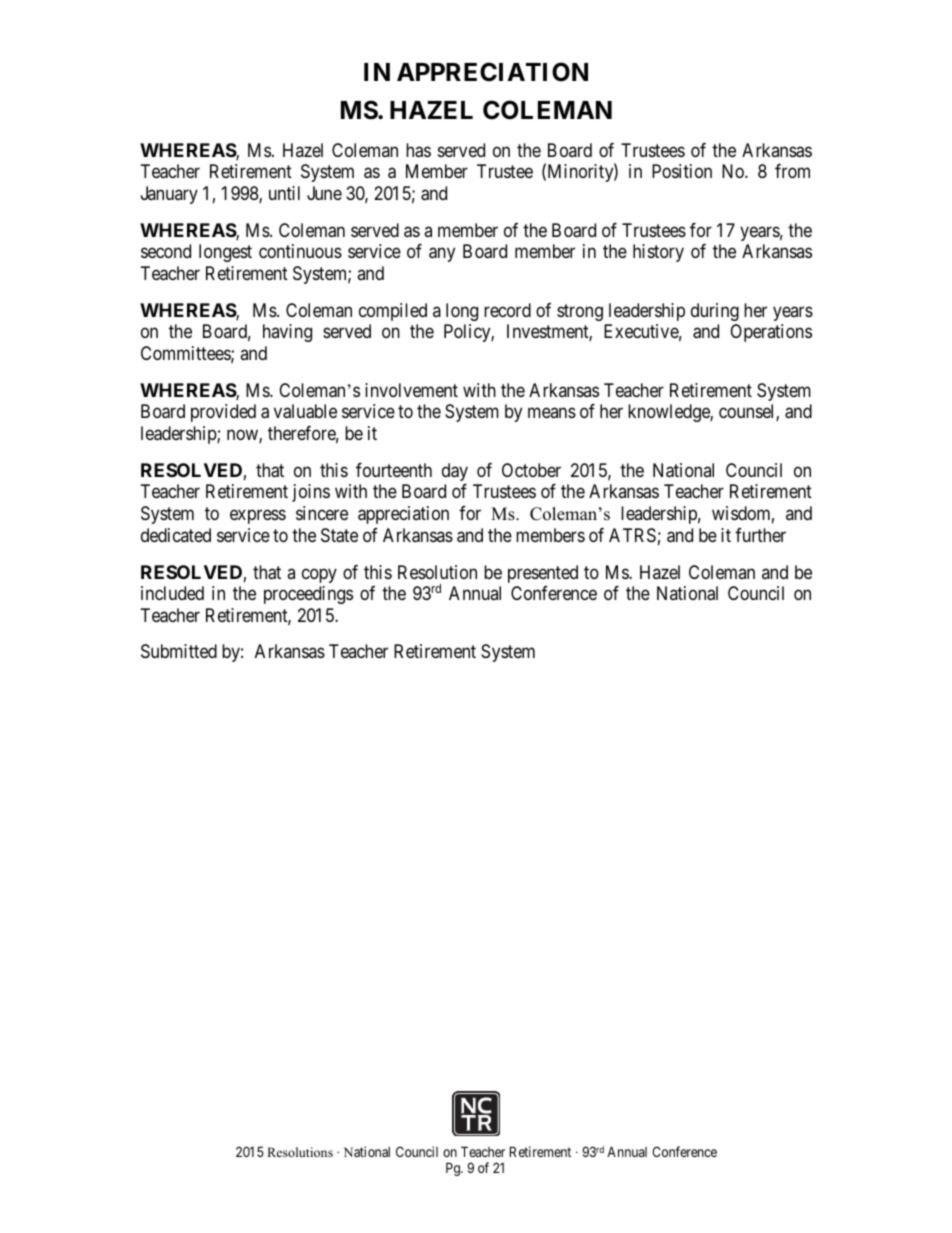  Describe the element at coordinates (258, 516) in the screenshot. I see `express` at that location.
